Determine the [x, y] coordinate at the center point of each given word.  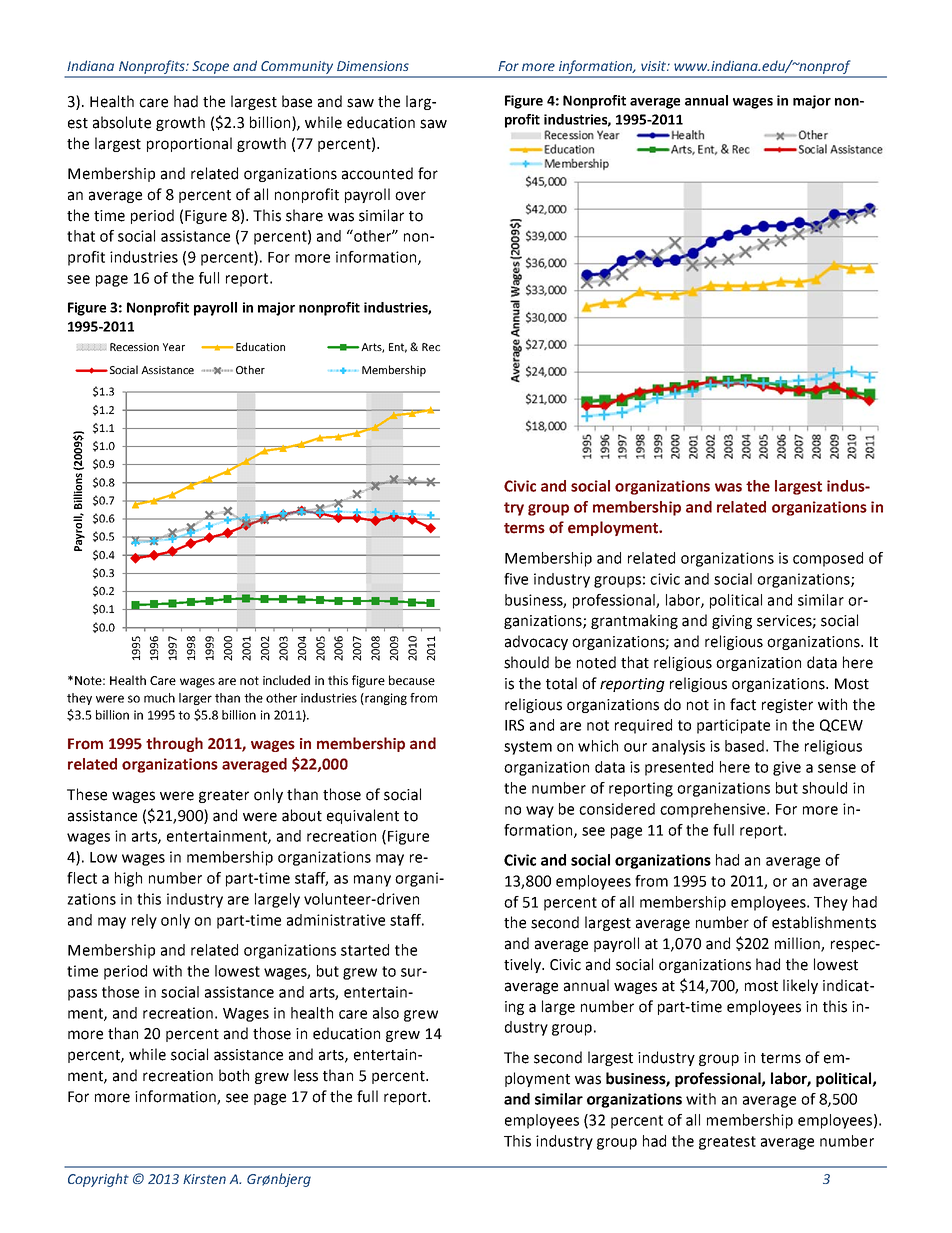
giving [732, 622]
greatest [727, 1143]
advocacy [536, 642]
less [306, 1075]
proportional [189, 144]
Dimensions [373, 66]
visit [654, 66]
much [159, 698]
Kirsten [204, 1179]
